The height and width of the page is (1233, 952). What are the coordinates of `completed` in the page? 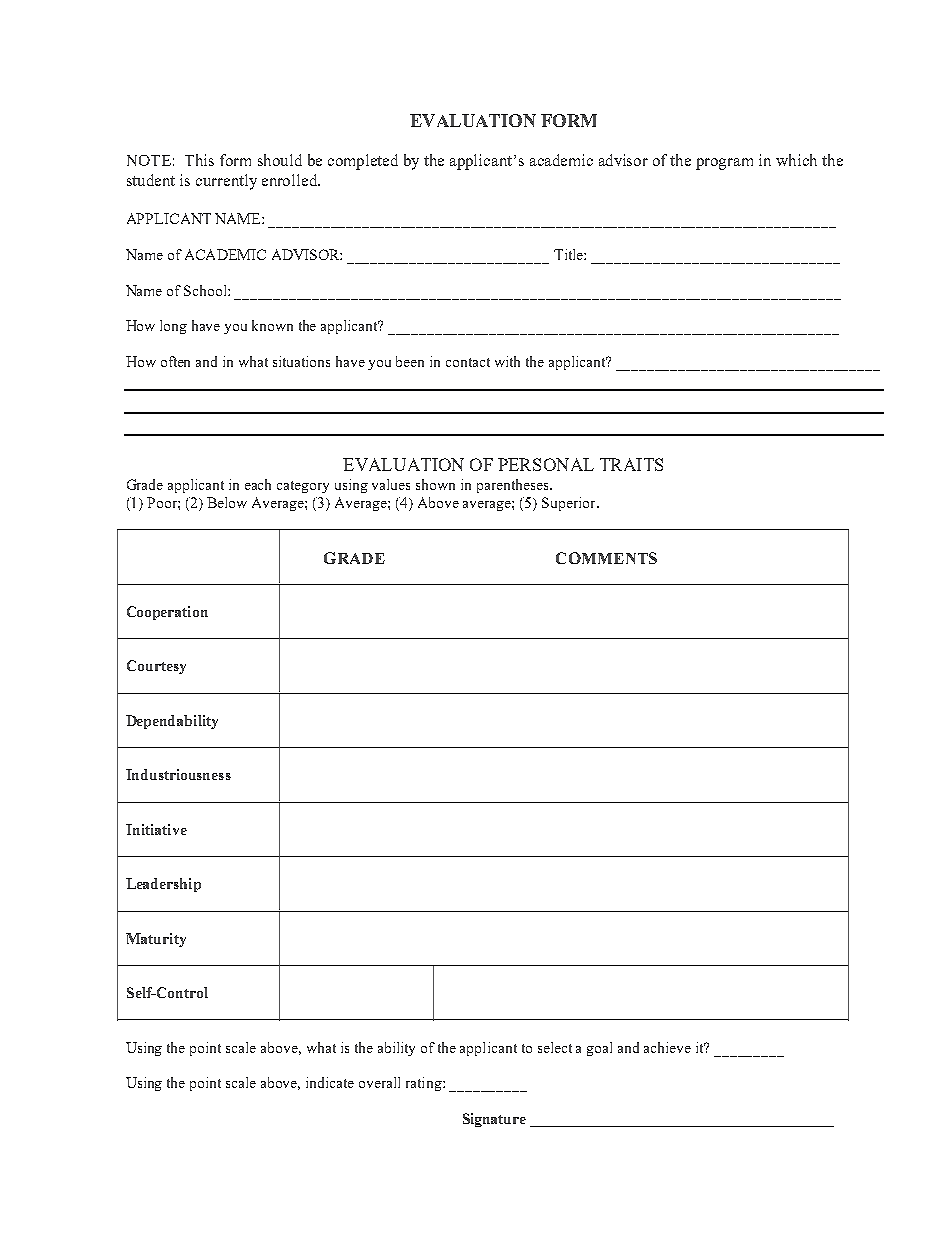 It's located at (363, 162).
